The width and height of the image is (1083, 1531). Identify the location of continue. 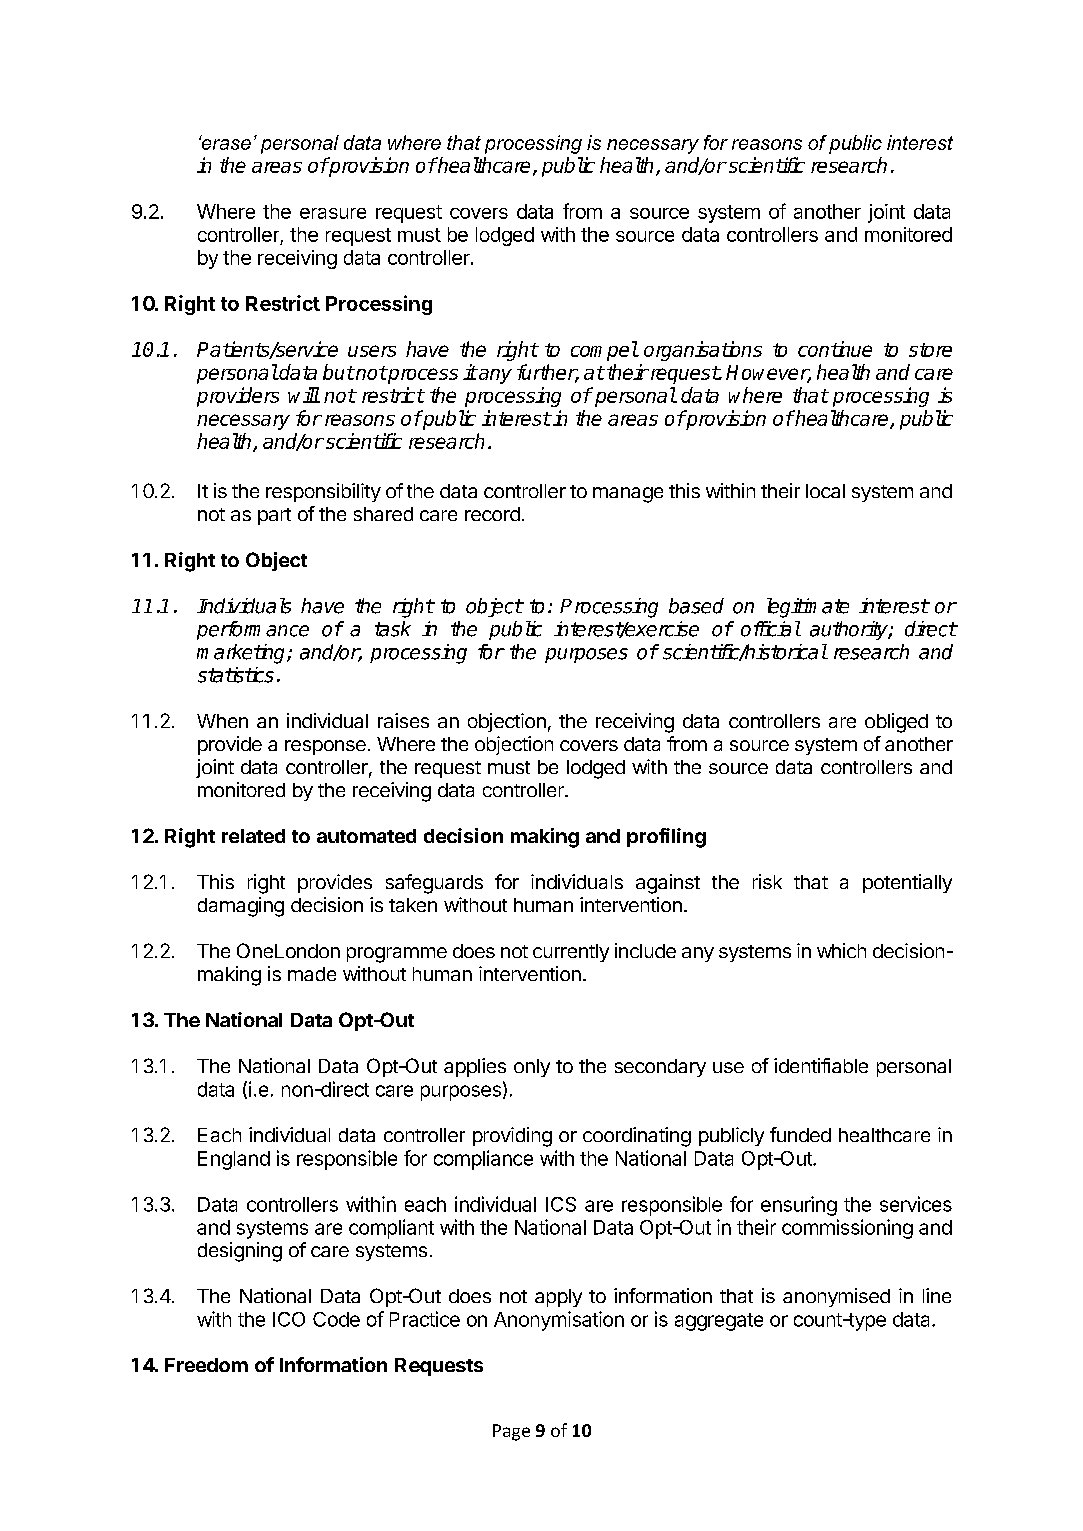
(835, 349).
